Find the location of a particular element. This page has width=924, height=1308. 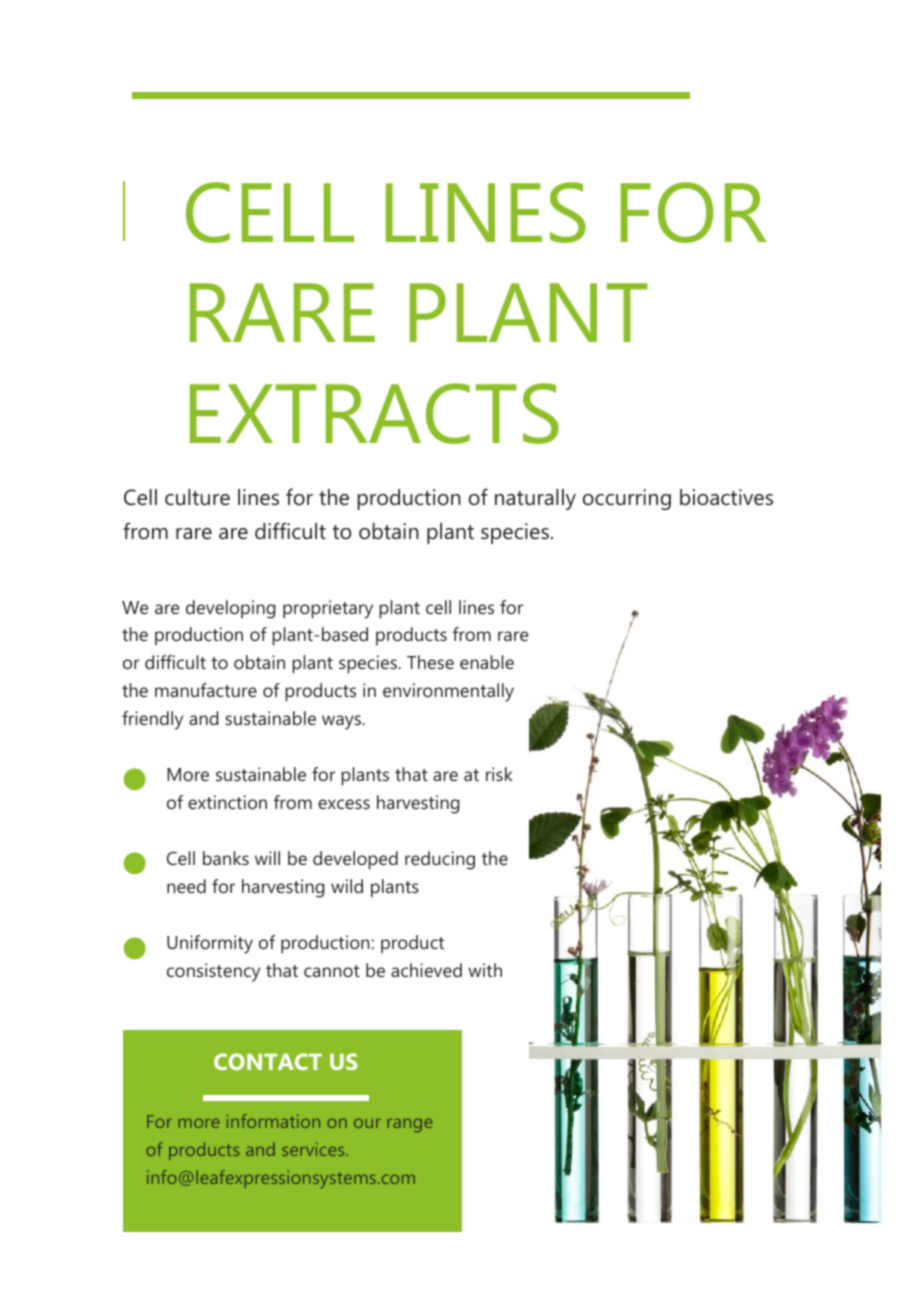

EXTRACTS is located at coordinates (374, 413).
